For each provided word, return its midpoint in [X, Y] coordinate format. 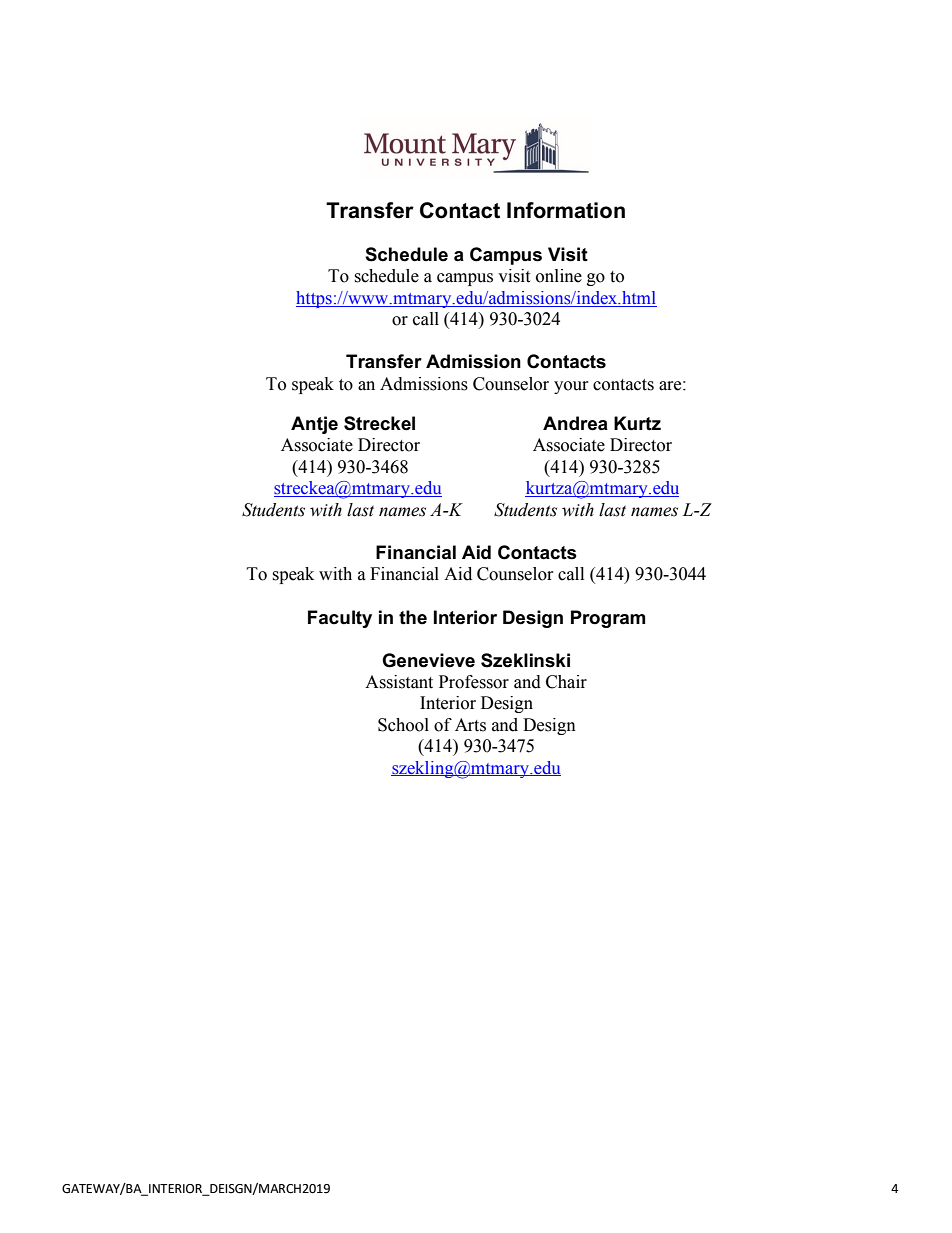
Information [566, 210]
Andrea [575, 423]
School [403, 725]
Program [608, 619]
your [571, 387]
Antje [314, 425]
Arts [470, 725]
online [559, 276]
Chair [566, 682]
